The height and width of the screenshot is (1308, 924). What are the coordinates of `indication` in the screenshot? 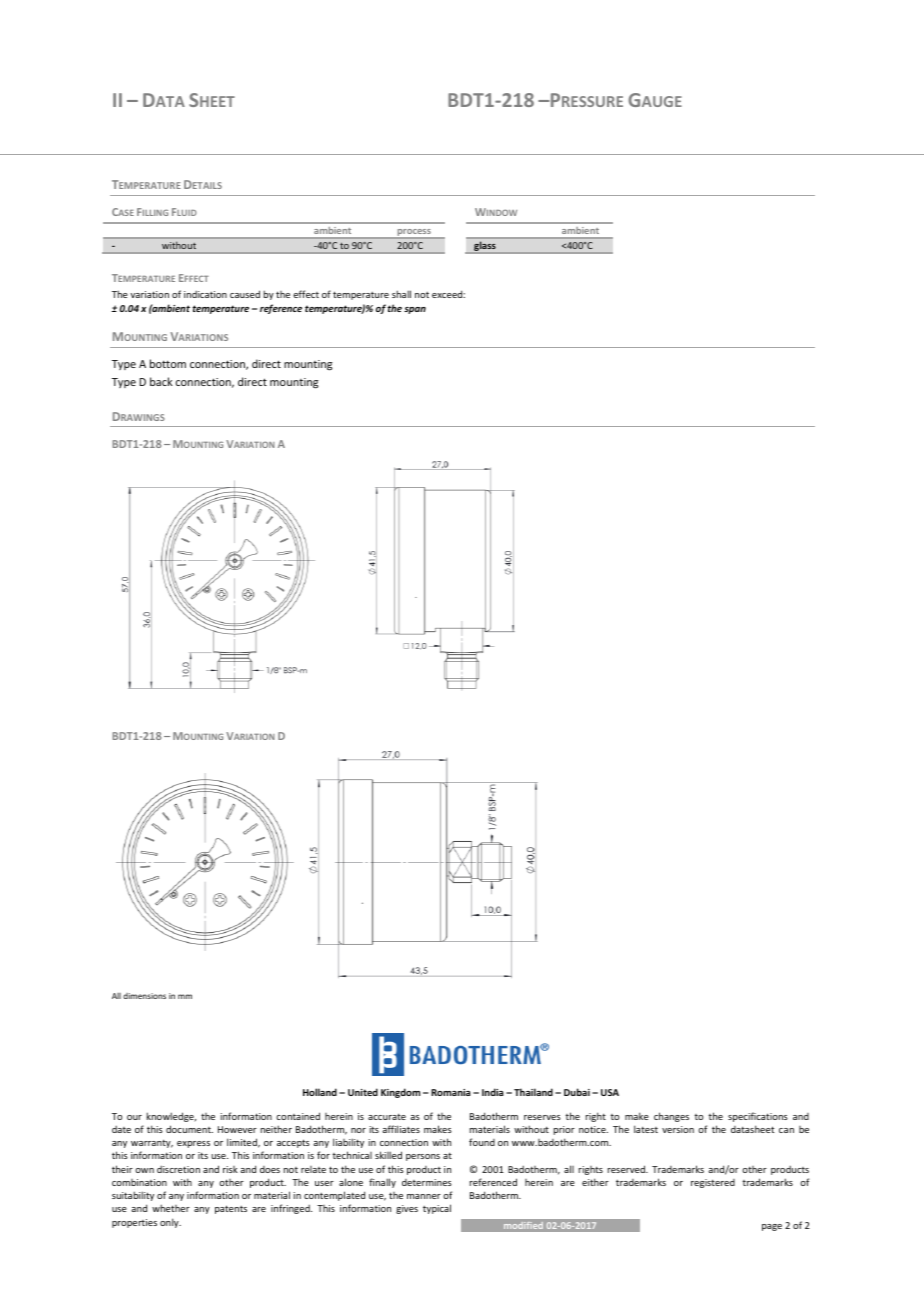 It's located at (205, 294).
